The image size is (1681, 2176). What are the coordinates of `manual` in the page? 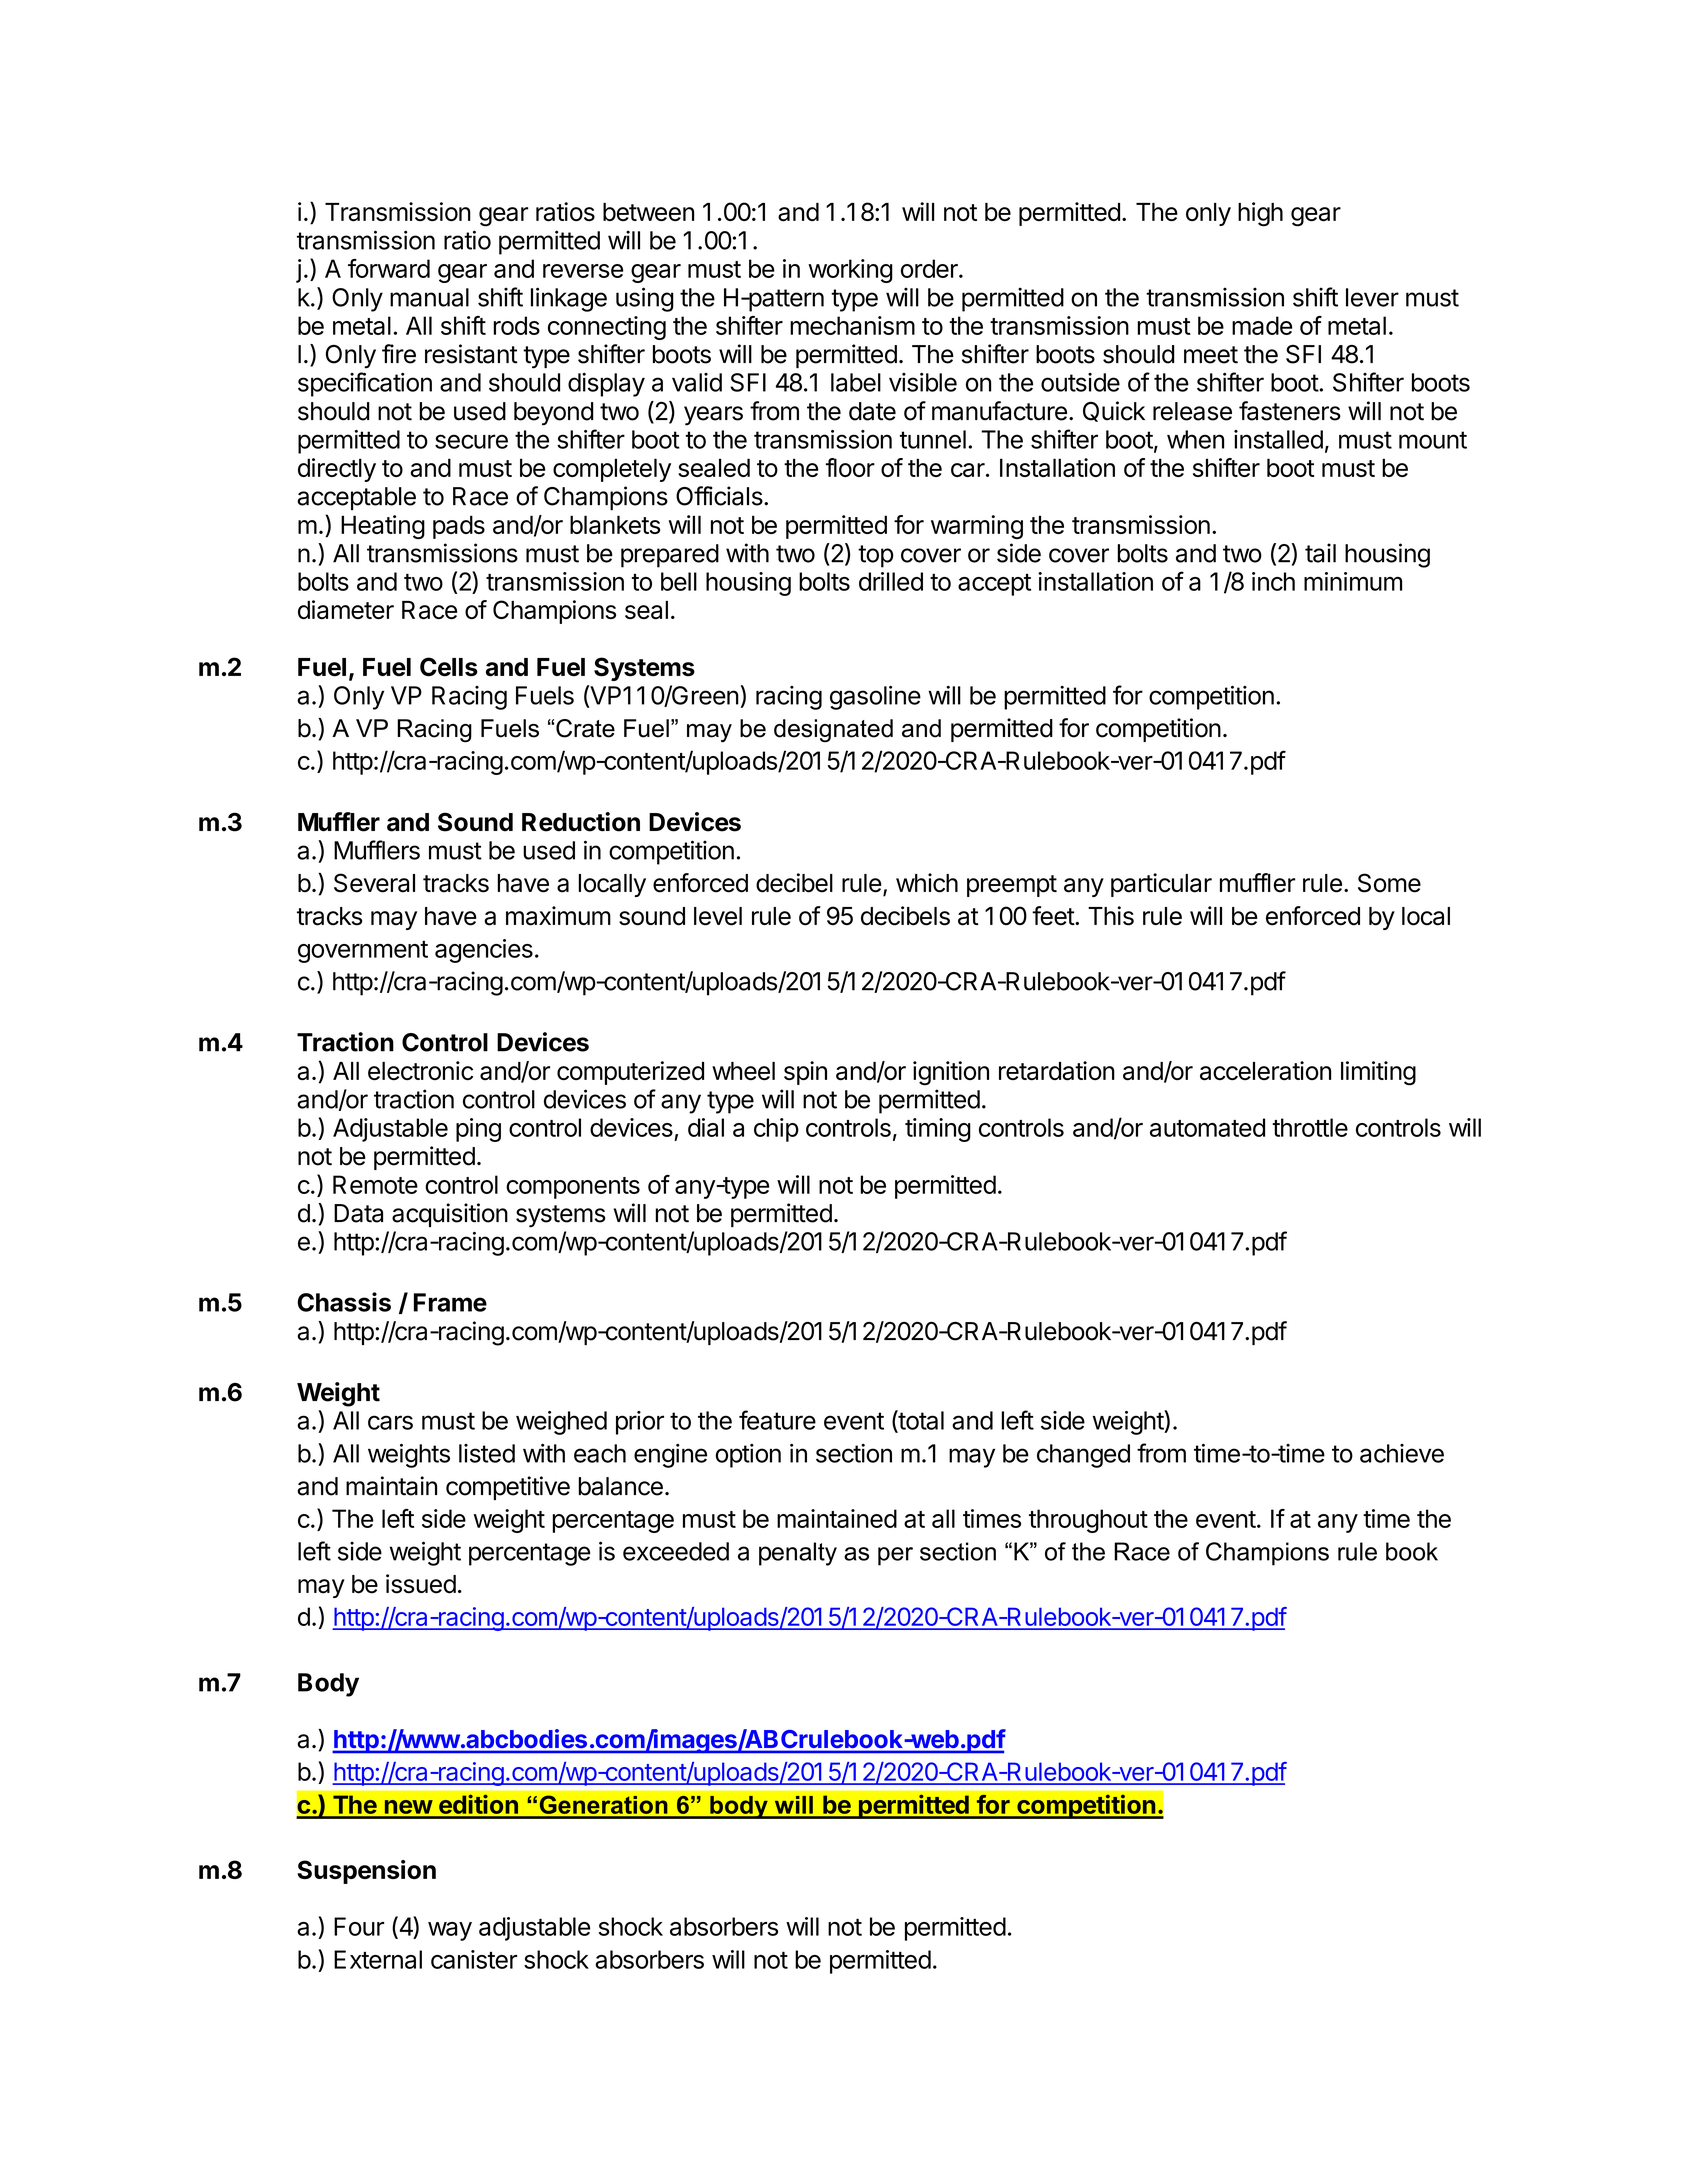 It's located at (429, 297).
